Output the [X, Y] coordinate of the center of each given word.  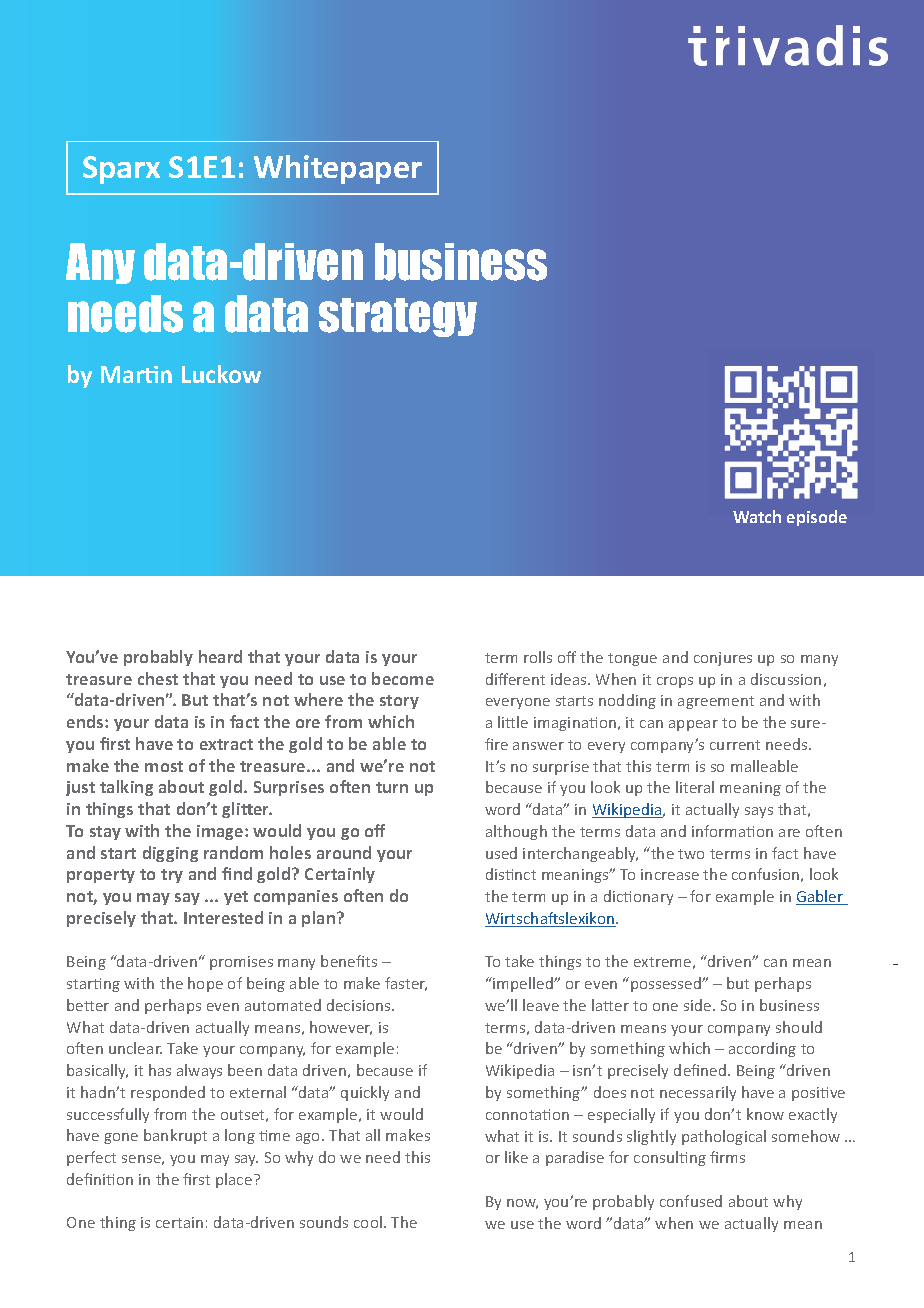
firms [727, 1157]
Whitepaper [338, 169]
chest [158, 678]
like [516, 1157]
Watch [757, 516]
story [399, 702]
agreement [716, 702]
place [235, 1180]
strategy [398, 317]
